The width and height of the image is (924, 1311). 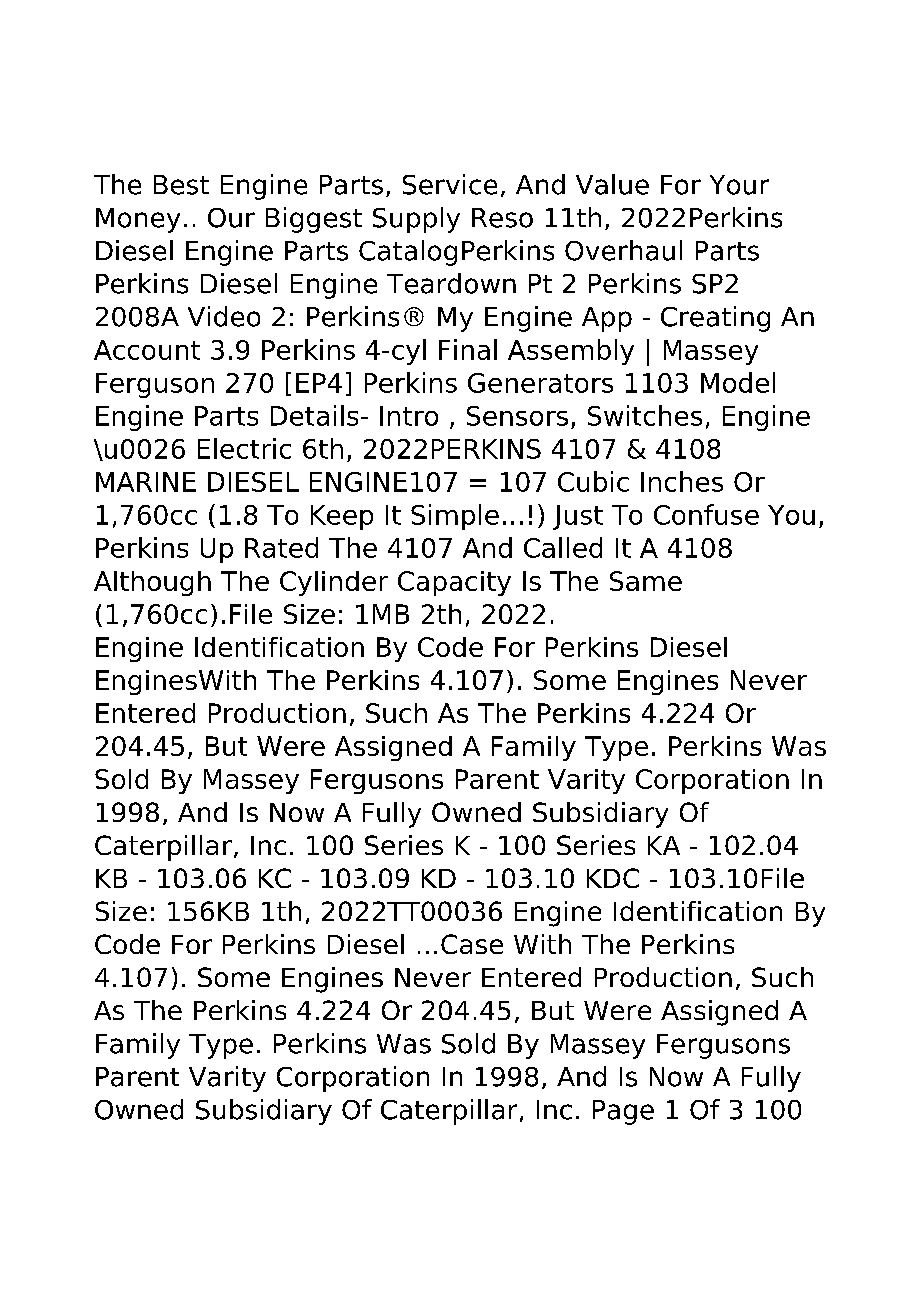 What do you see at coordinates (623, 1112) in the image?
I see `Page` at bounding box center [623, 1112].
